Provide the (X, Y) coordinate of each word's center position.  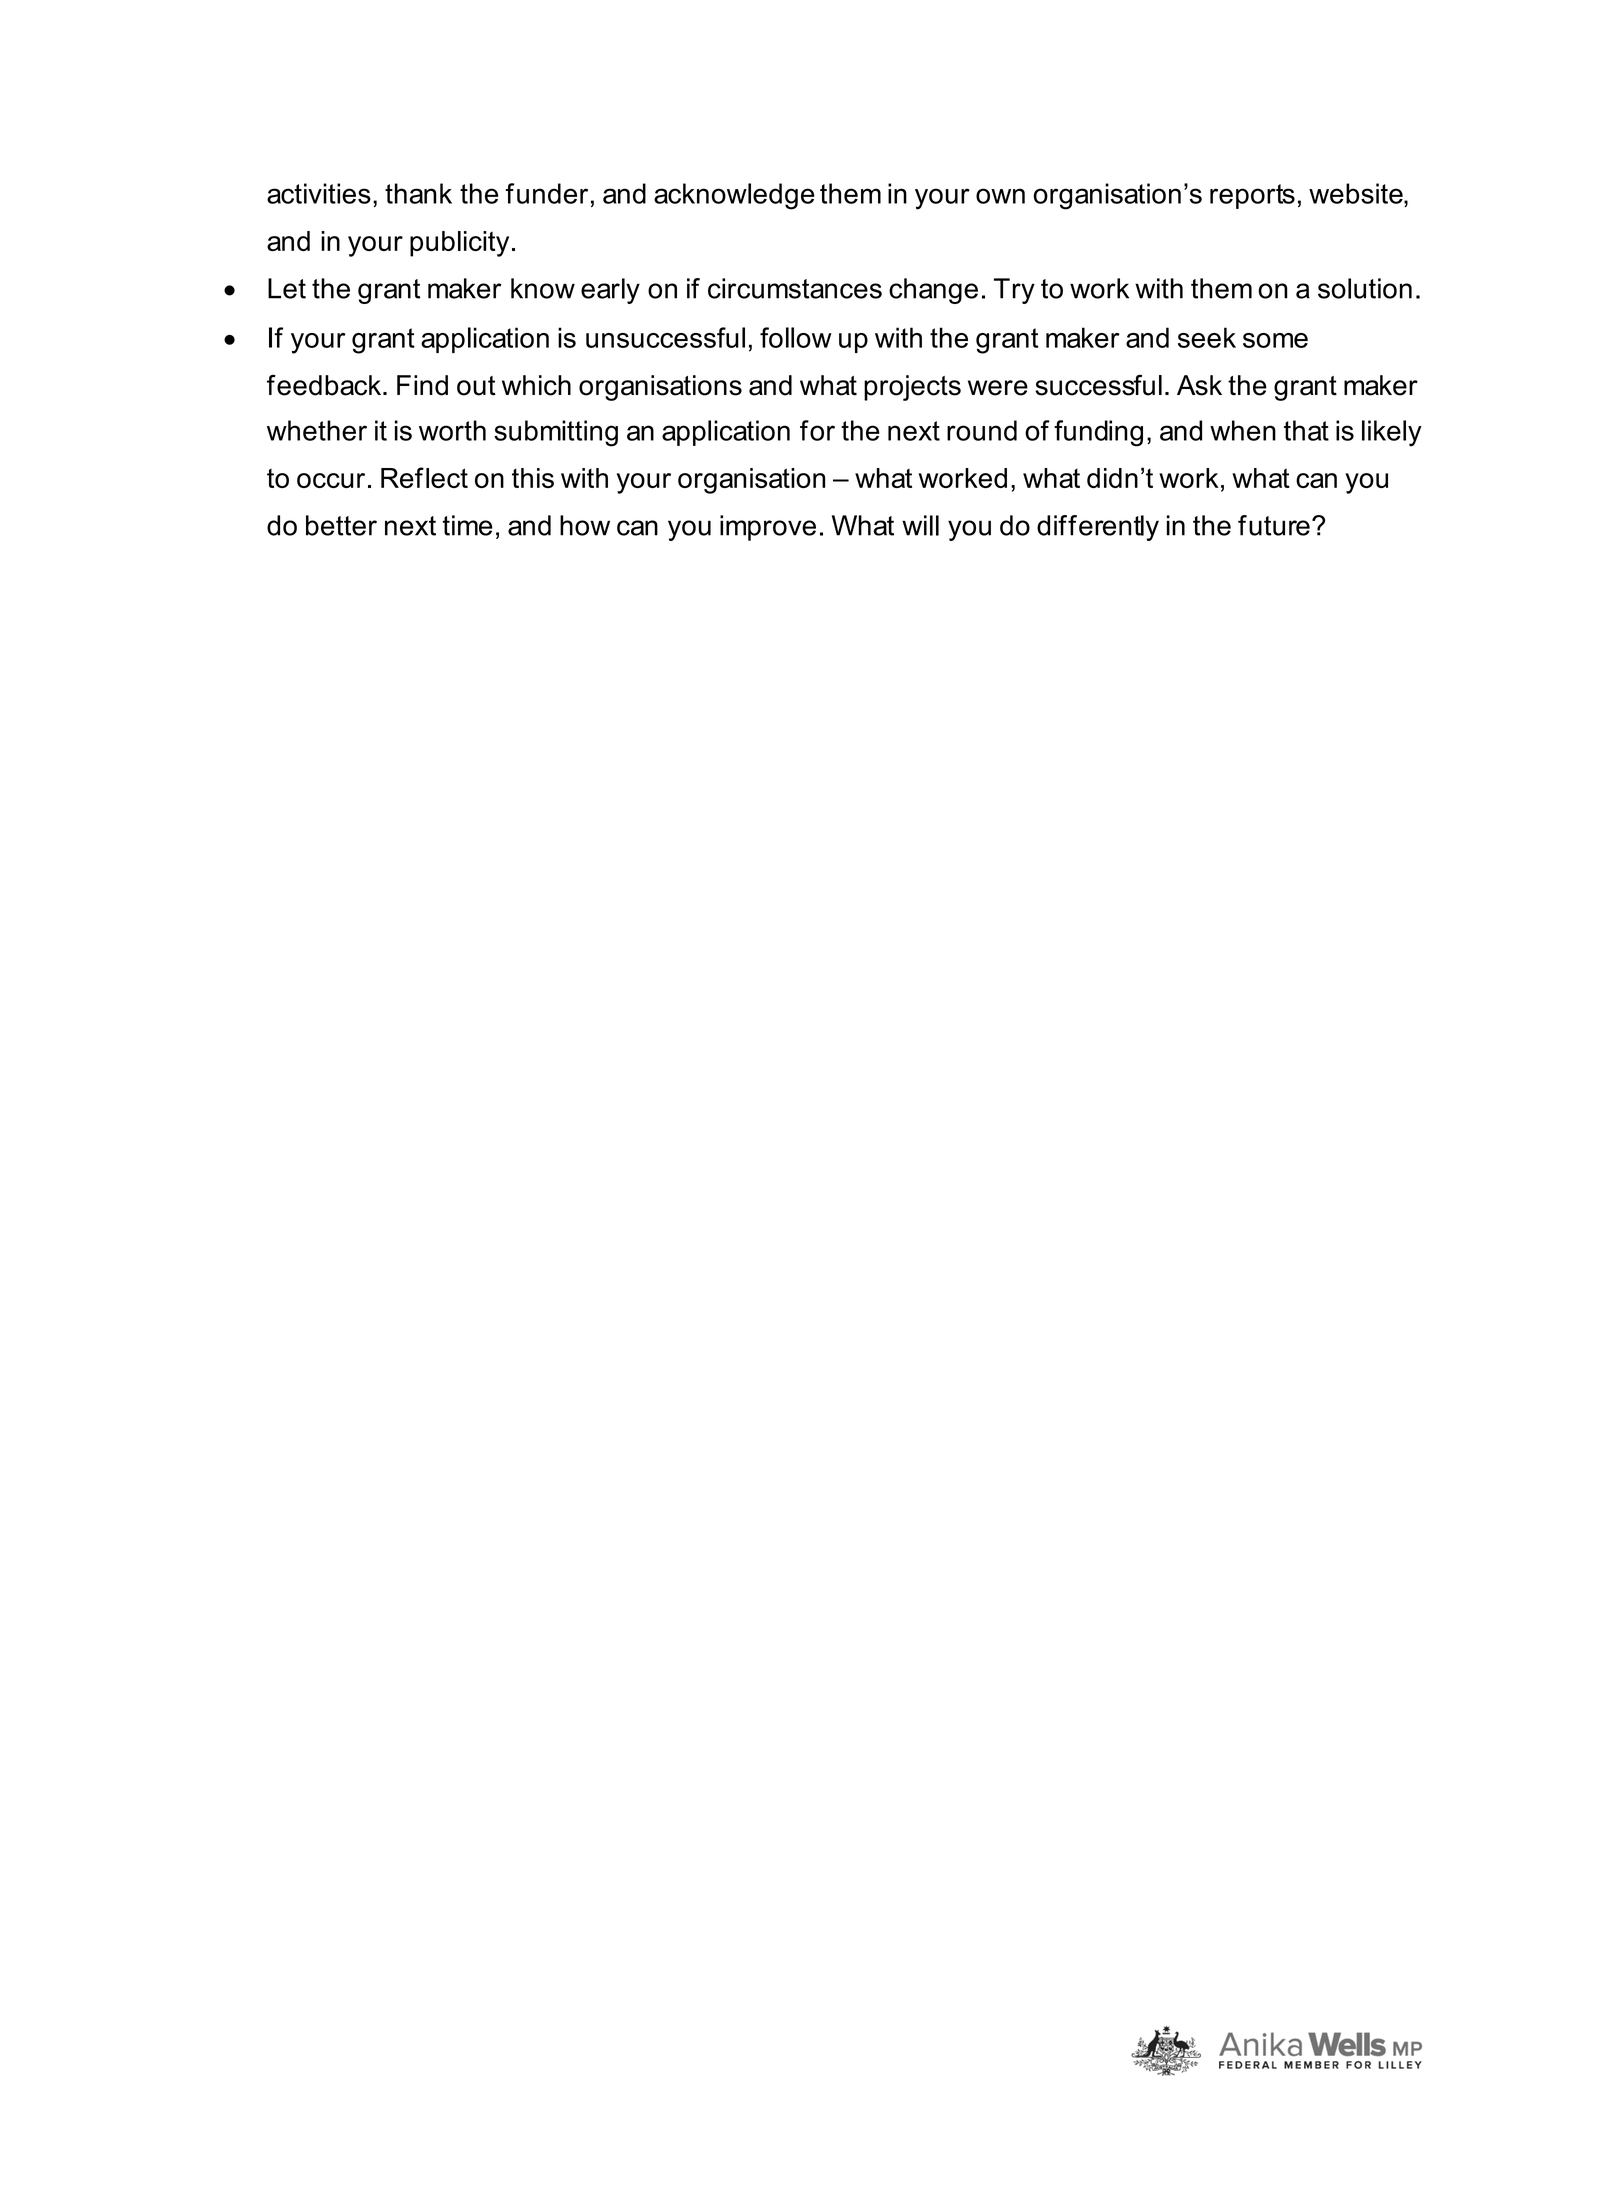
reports (1252, 196)
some (1275, 340)
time (468, 525)
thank (418, 193)
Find (422, 385)
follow (796, 337)
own (1000, 196)
